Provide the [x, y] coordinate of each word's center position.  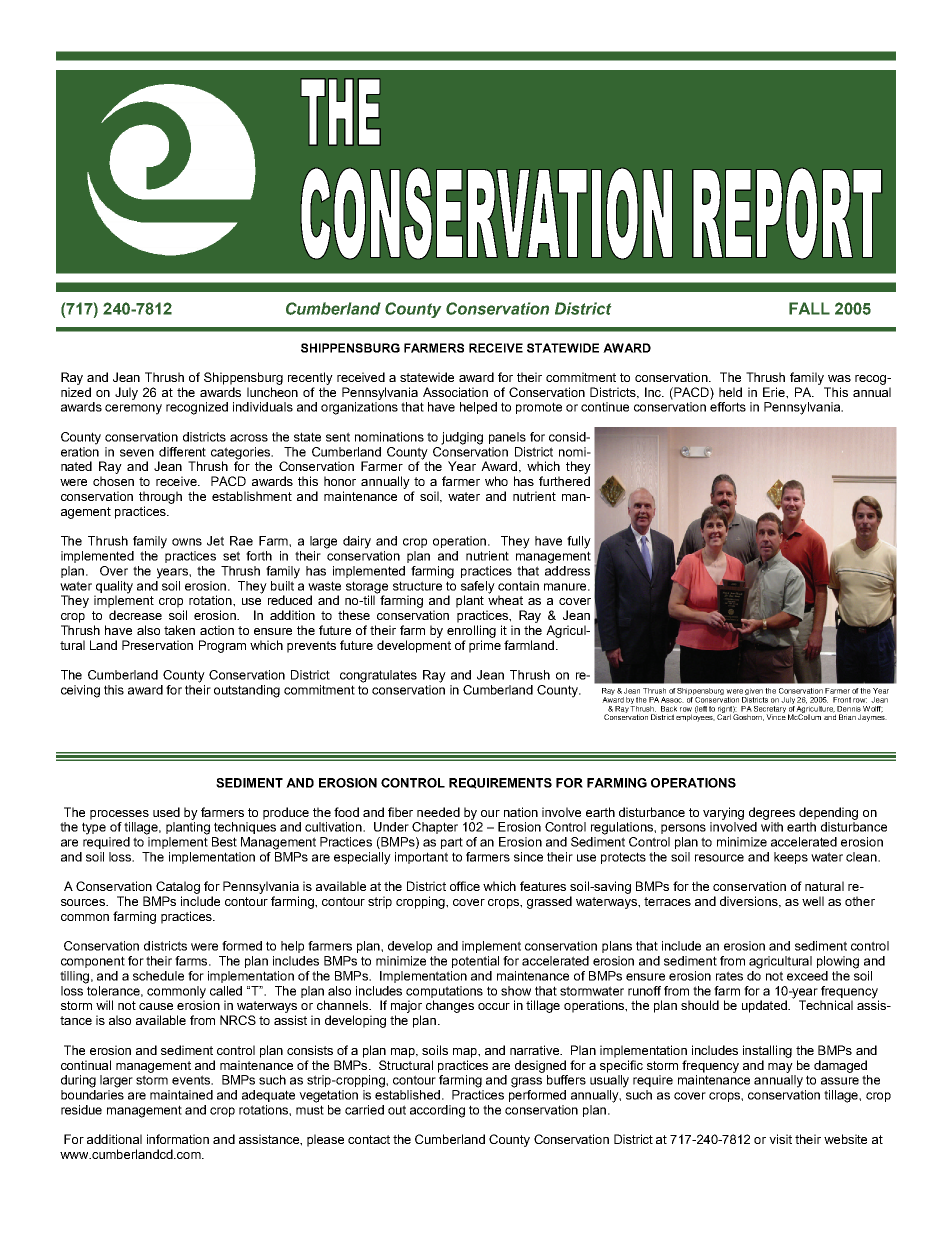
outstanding [247, 691]
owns [187, 542]
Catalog [178, 887]
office [465, 886]
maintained [181, 1095]
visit [780, 1139]
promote [539, 408]
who [496, 481]
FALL [809, 308]
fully [579, 542]
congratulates [378, 676]
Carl [724, 716]
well [813, 901]
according [437, 1111]
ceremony [133, 409]
